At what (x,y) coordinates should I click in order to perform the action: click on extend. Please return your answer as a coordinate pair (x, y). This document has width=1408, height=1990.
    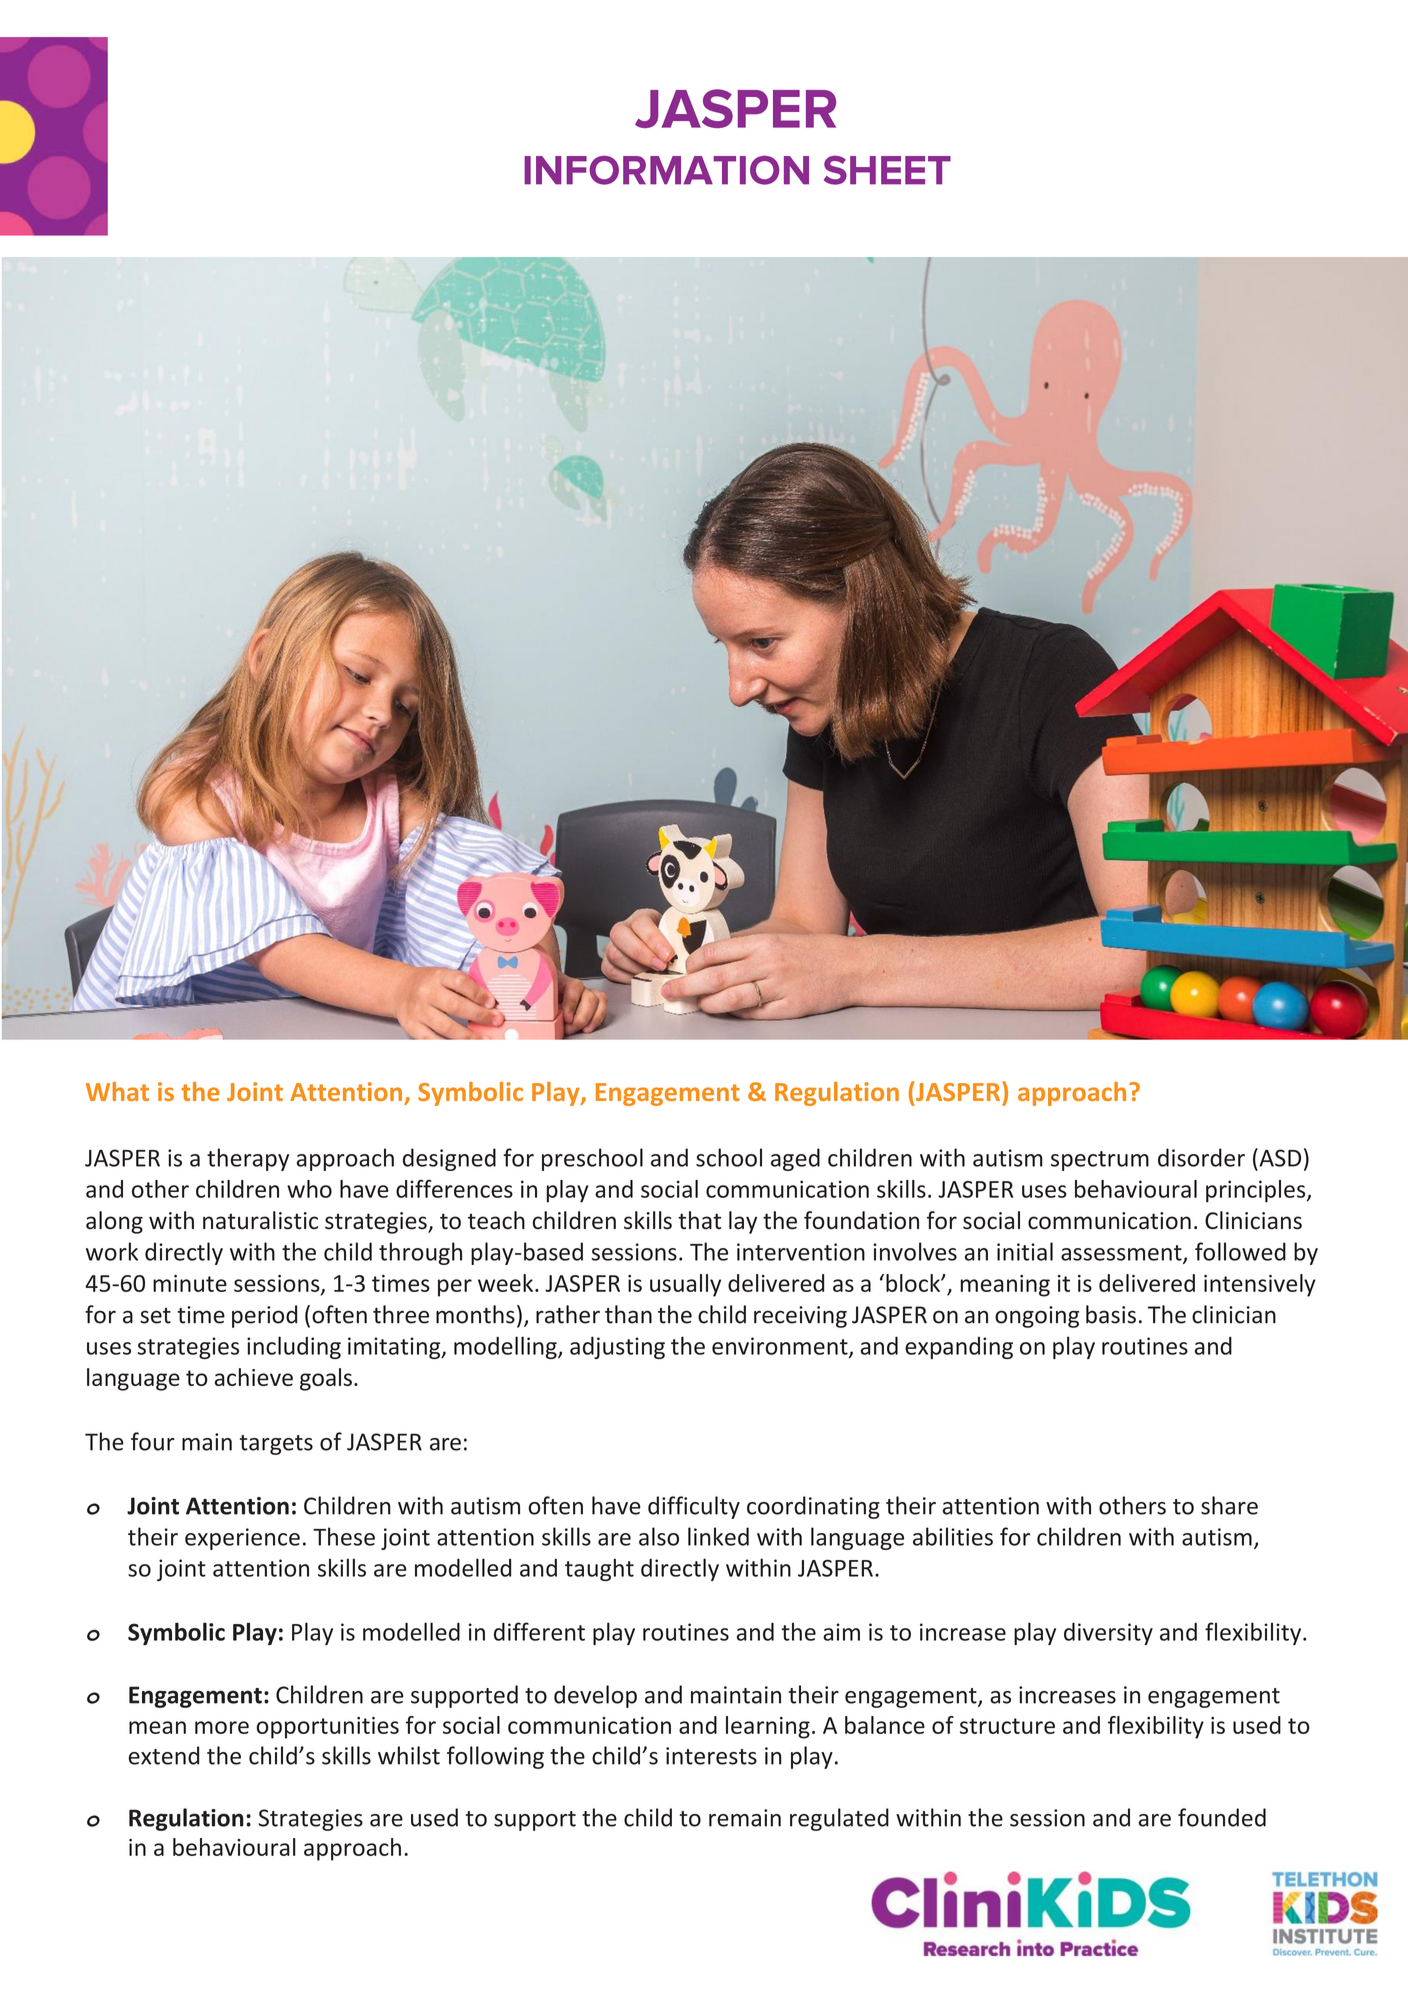
    Looking at the image, I should click on (164, 1755).
